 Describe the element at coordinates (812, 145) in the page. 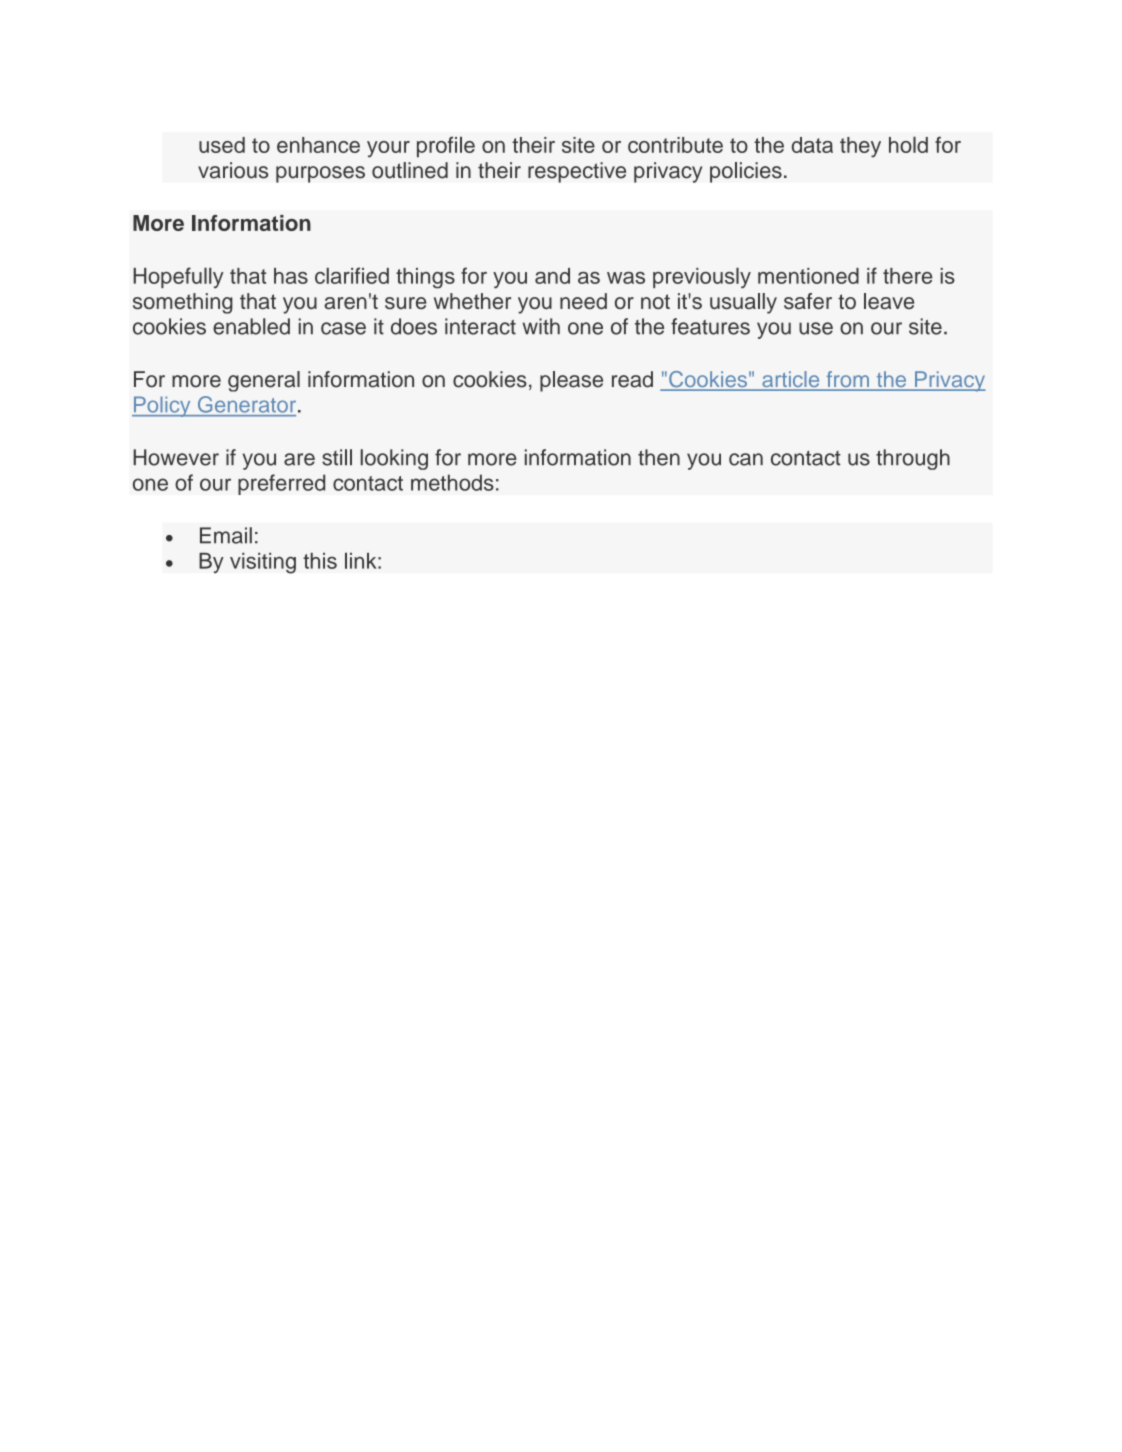

I see `data` at that location.
